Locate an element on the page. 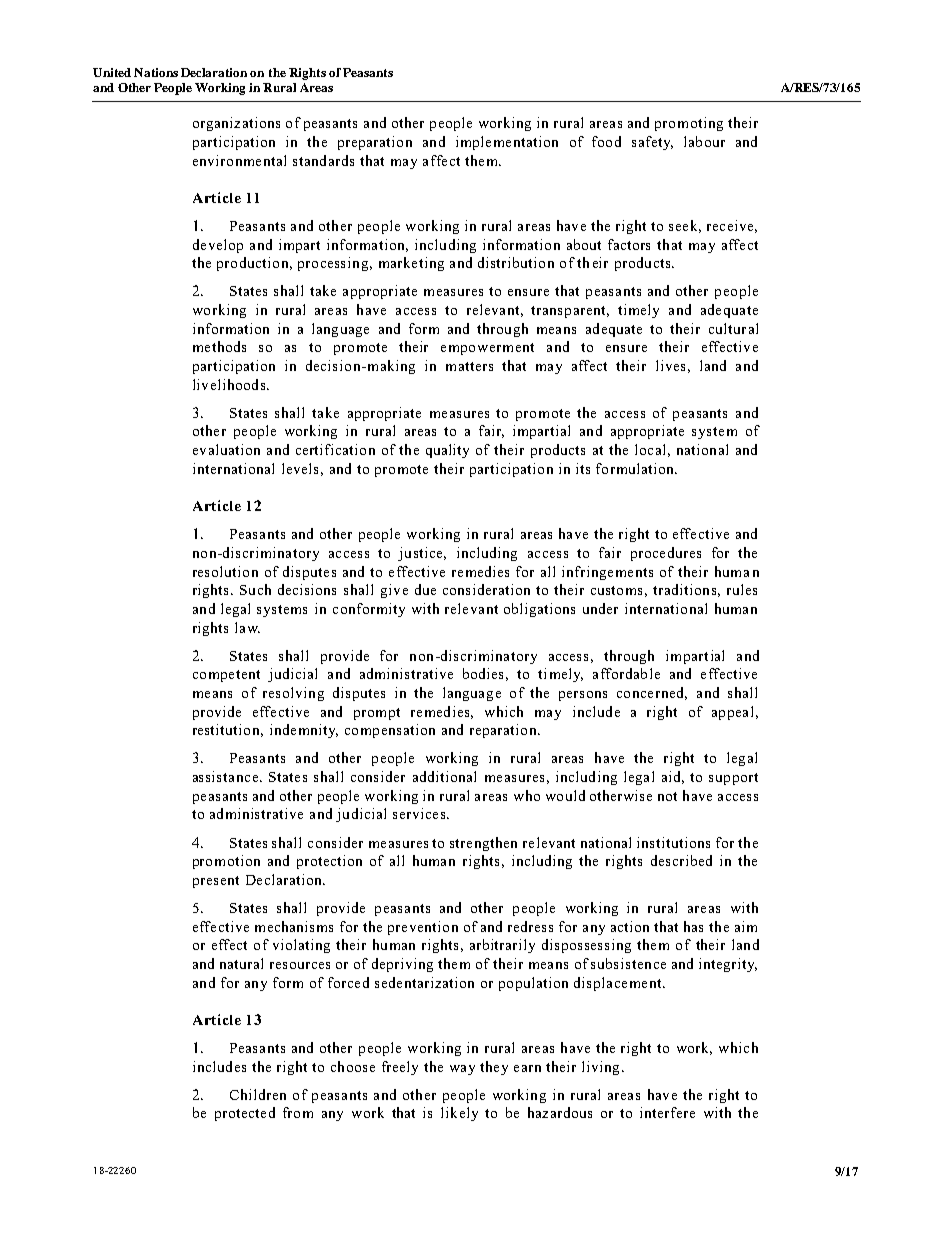 The height and width of the page is (1233, 952). due is located at coordinates (425, 589).
